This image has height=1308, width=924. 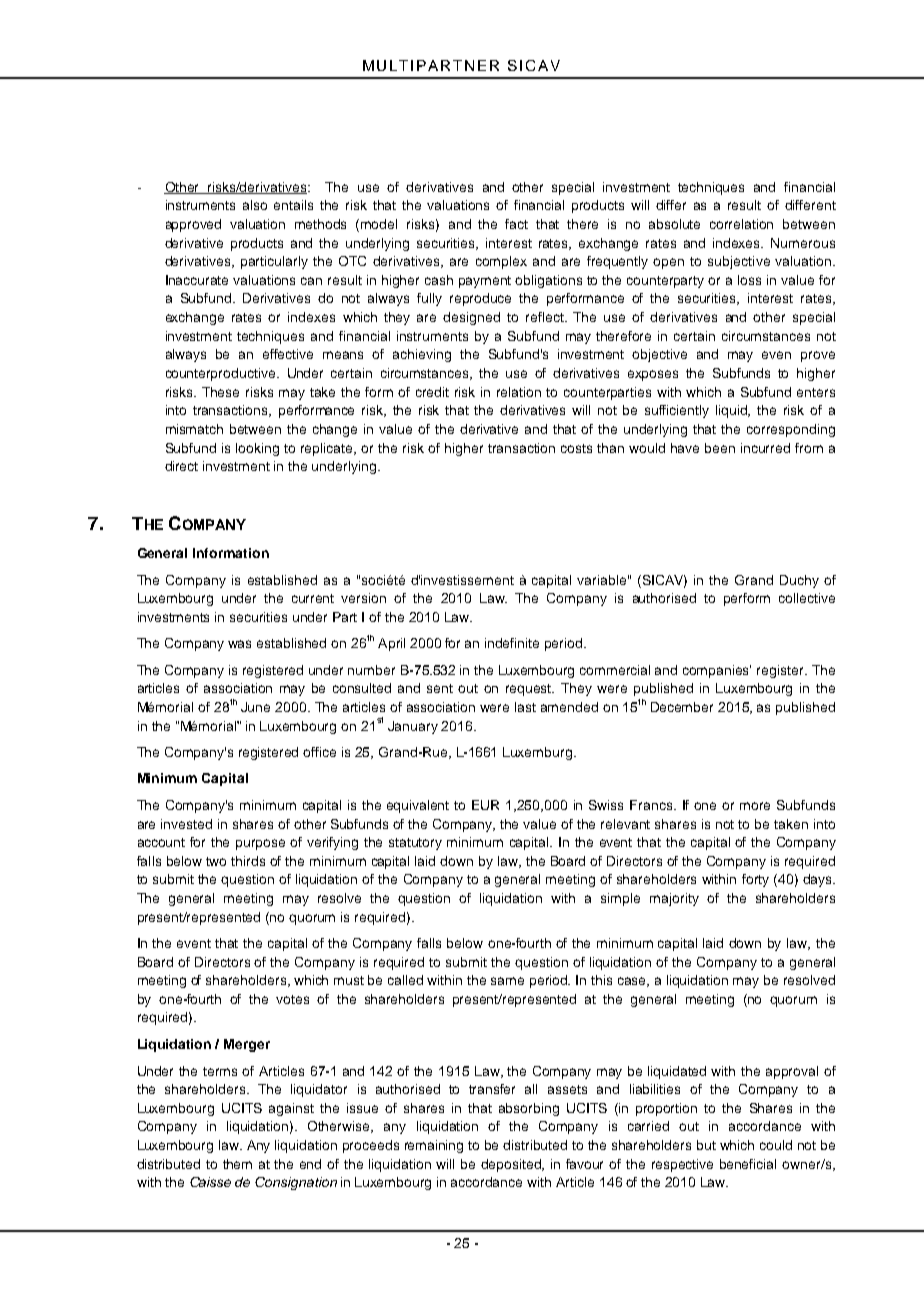 What do you see at coordinates (512, 1165) in the image?
I see `deposited` at bounding box center [512, 1165].
